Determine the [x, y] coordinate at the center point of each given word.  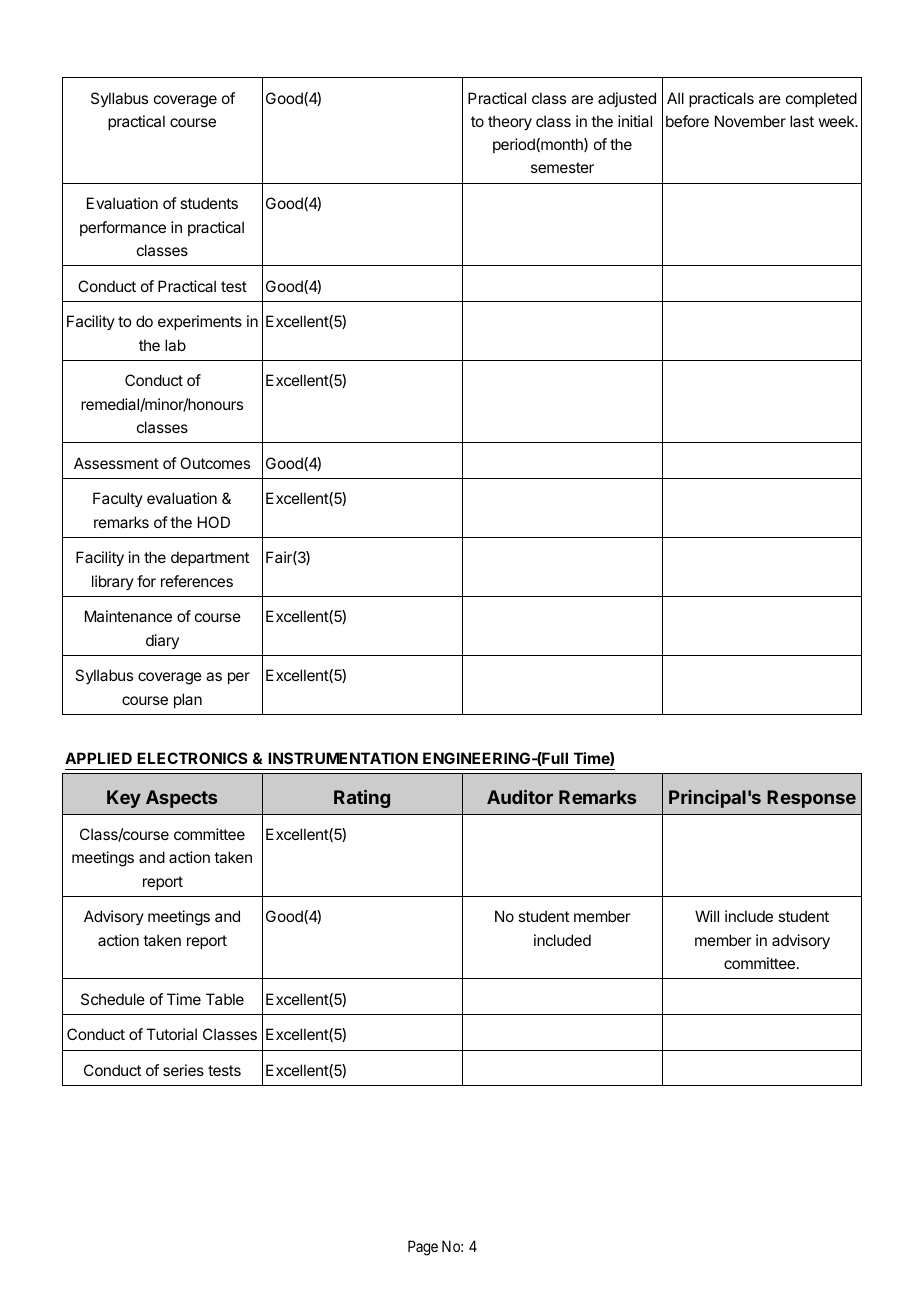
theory [510, 123]
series [183, 1070]
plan [188, 700]
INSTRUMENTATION [343, 758]
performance [123, 228]
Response [811, 799]
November [750, 121]
